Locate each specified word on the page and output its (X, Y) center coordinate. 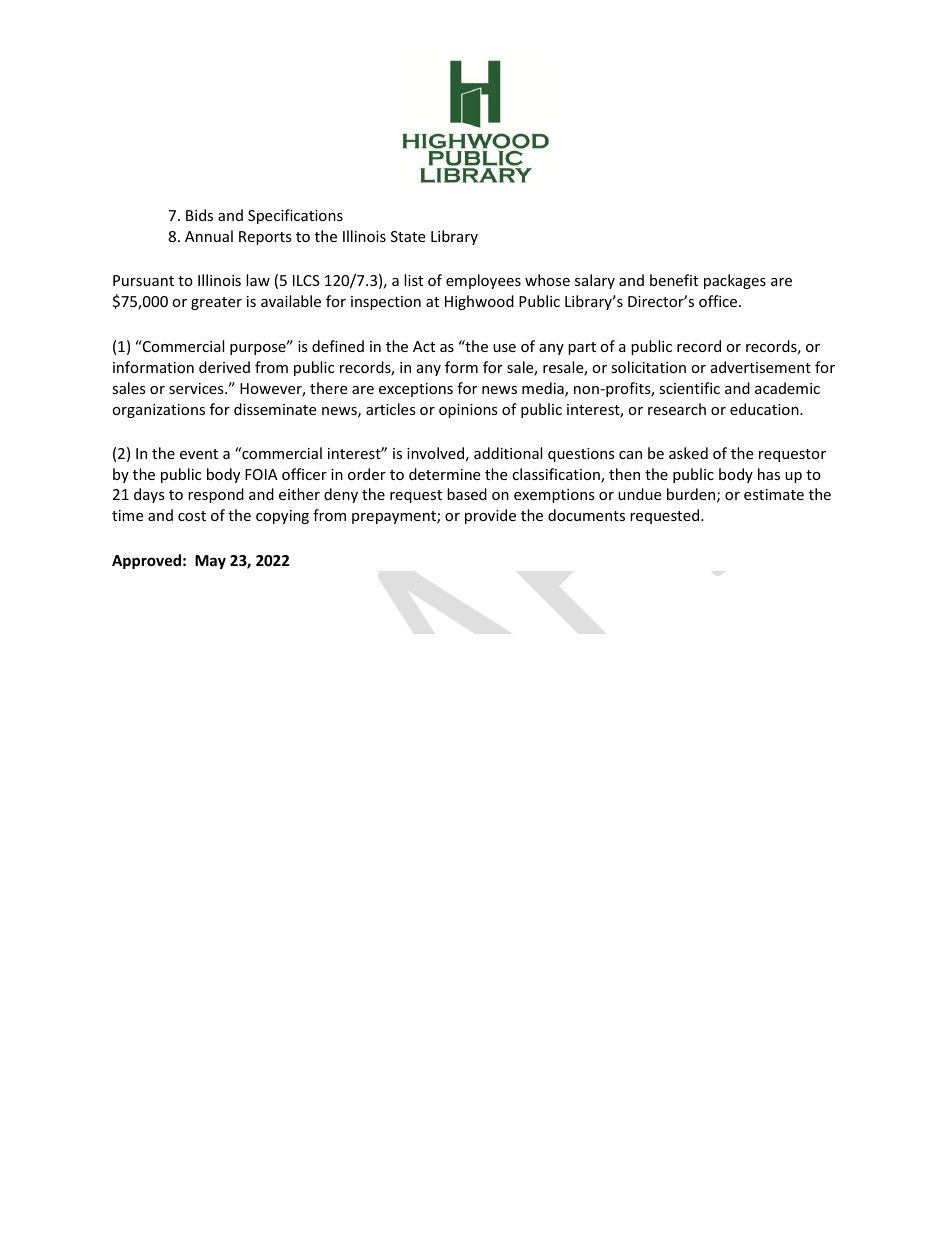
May (210, 562)
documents (586, 515)
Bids (199, 215)
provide (490, 516)
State (408, 236)
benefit (674, 280)
